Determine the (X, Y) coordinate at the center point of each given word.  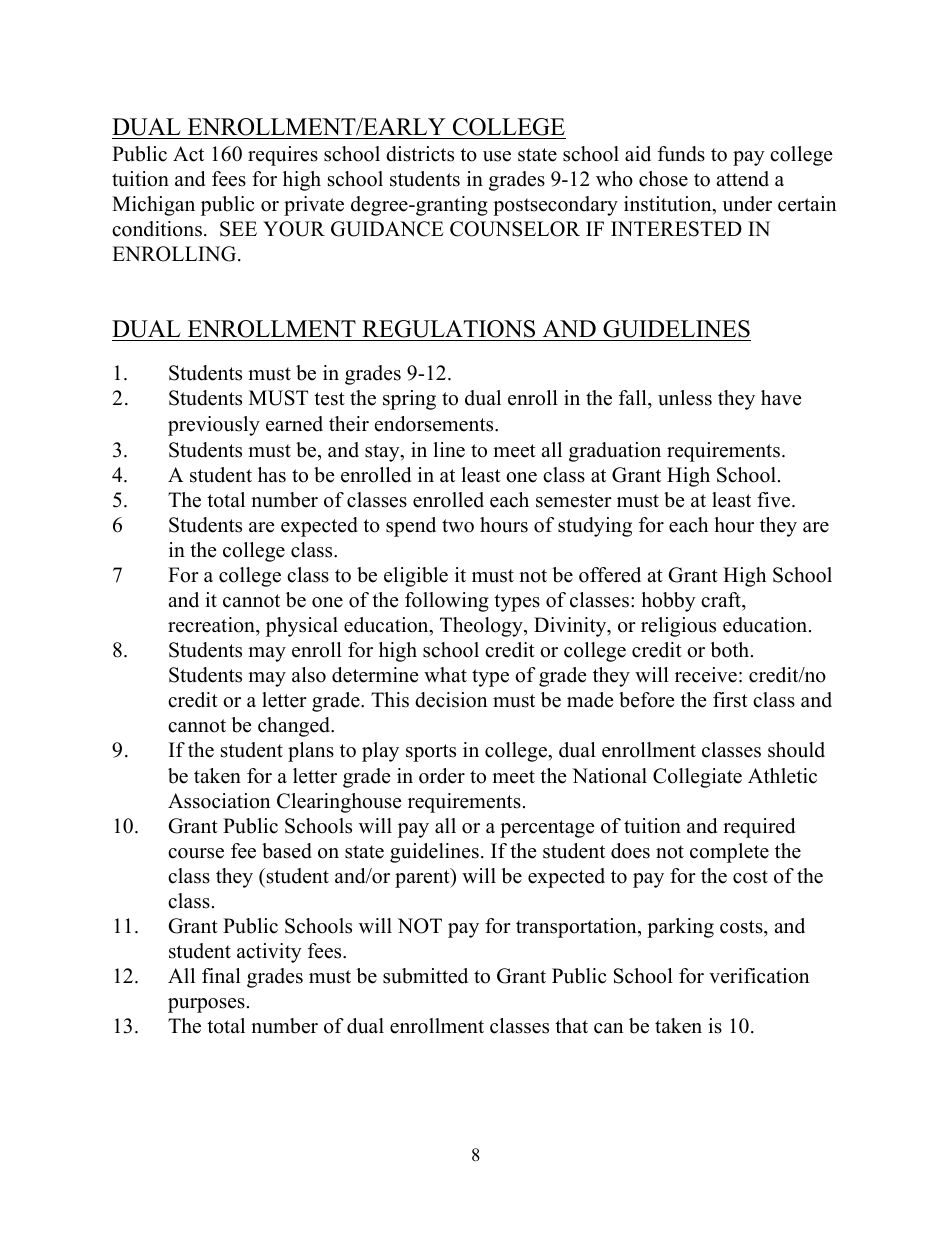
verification (759, 976)
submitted (425, 976)
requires (283, 156)
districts (420, 154)
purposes (206, 1005)
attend (742, 179)
